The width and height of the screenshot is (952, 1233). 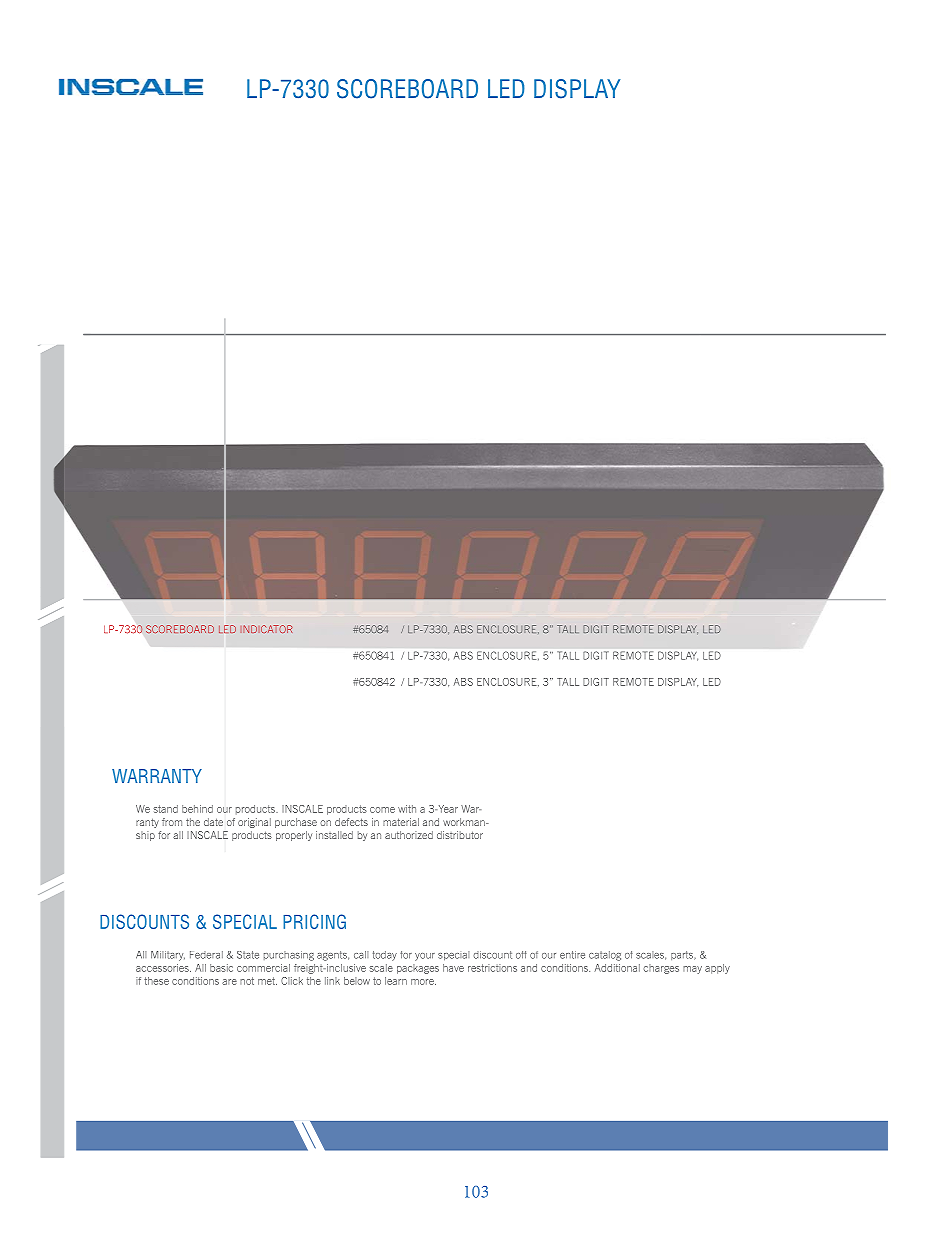 I want to click on come, so click(x=382, y=810).
